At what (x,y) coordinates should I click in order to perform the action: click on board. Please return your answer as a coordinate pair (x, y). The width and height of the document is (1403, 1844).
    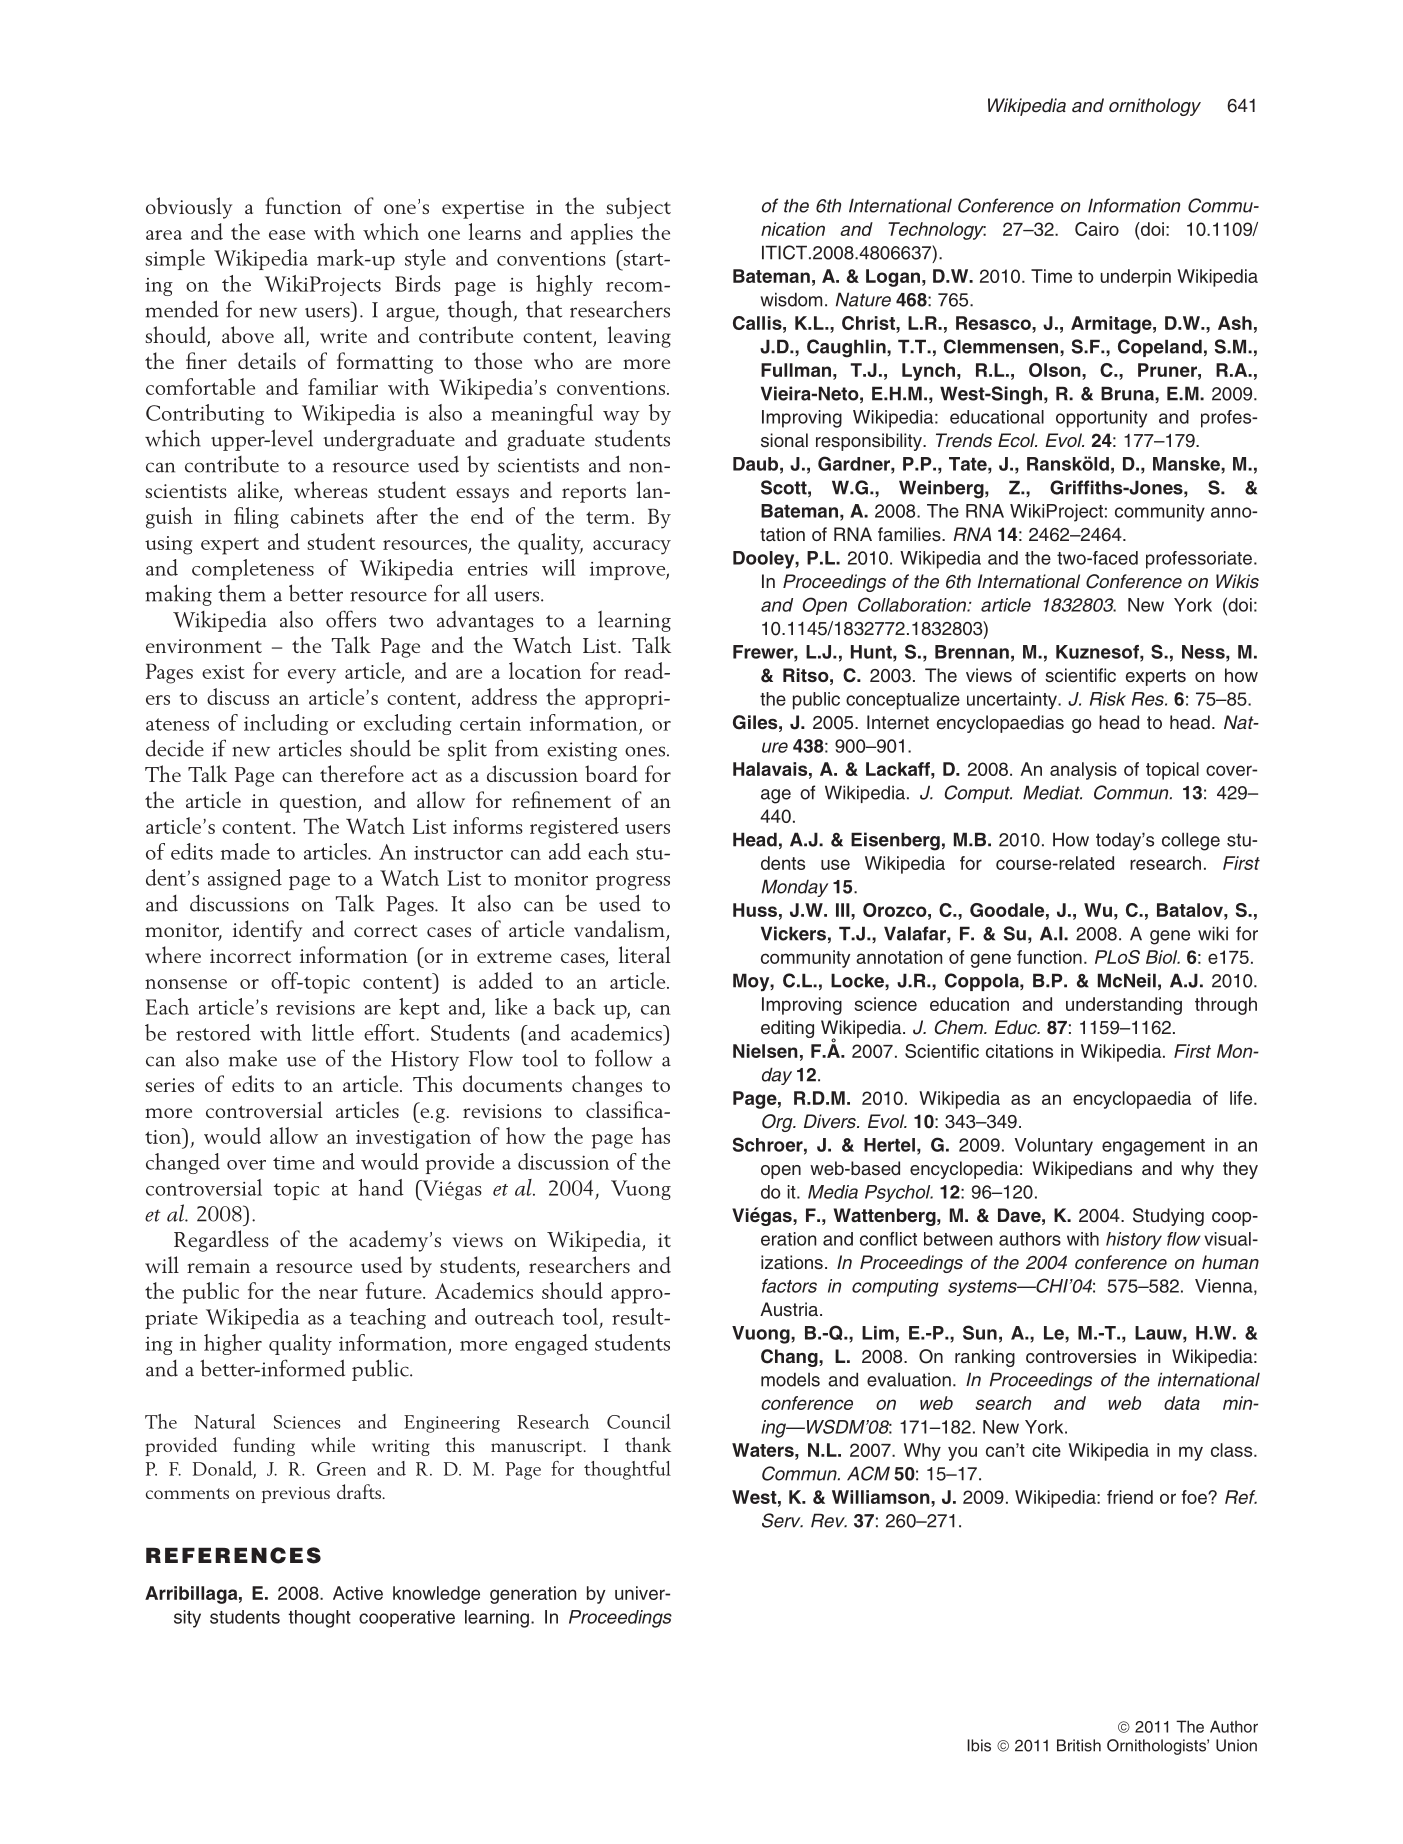
    Looking at the image, I should click on (611, 773).
